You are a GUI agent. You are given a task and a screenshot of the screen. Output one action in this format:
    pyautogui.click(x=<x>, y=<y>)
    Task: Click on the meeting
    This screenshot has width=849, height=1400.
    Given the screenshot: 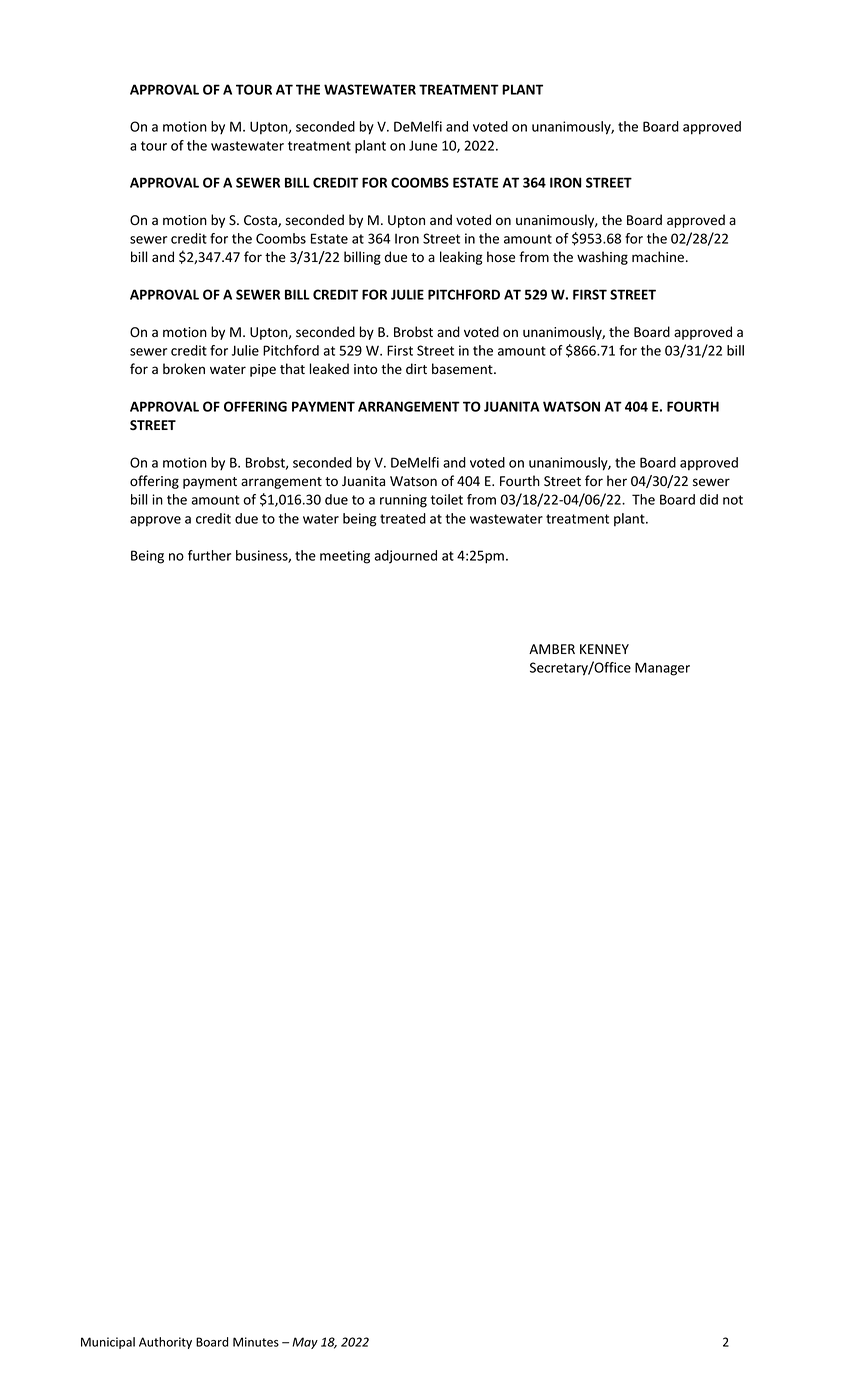 What is the action you would take?
    pyautogui.click(x=345, y=557)
